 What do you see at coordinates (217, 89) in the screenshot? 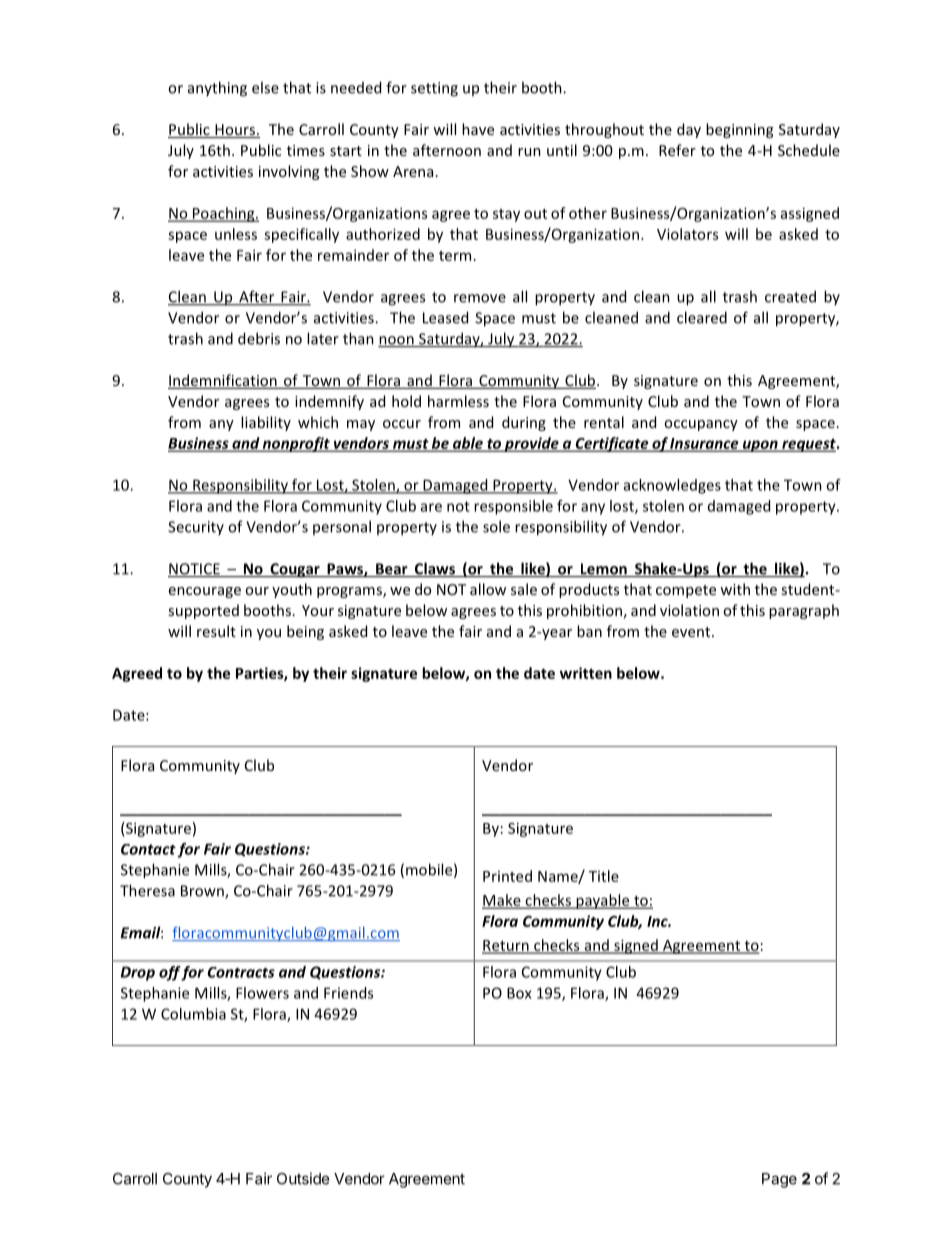
I see `anything` at bounding box center [217, 89].
